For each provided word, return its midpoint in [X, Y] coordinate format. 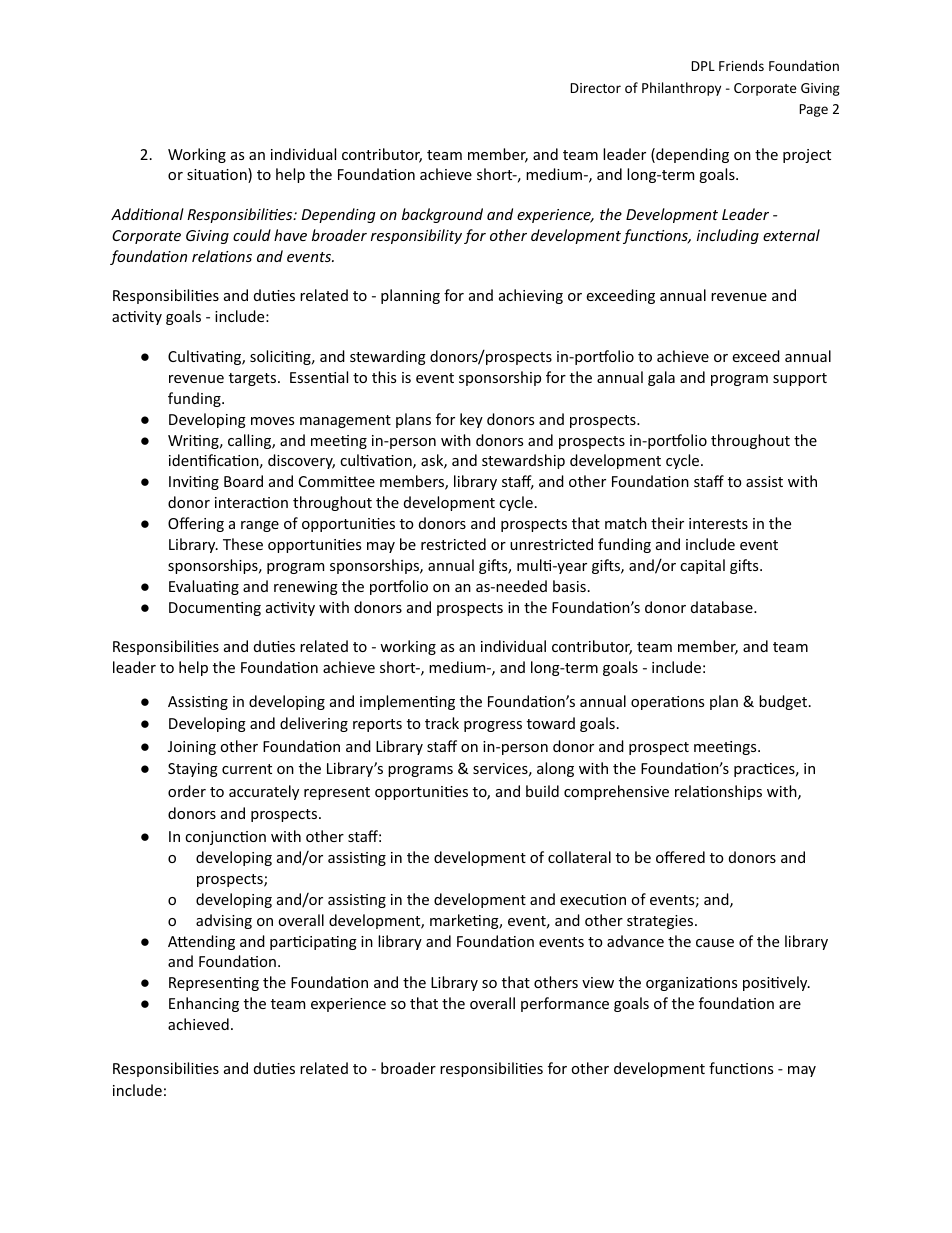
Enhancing [204, 1004]
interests [718, 523]
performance [565, 1004]
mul [530, 565]
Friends [741, 65]
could [252, 235]
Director [596, 88]
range [260, 526]
